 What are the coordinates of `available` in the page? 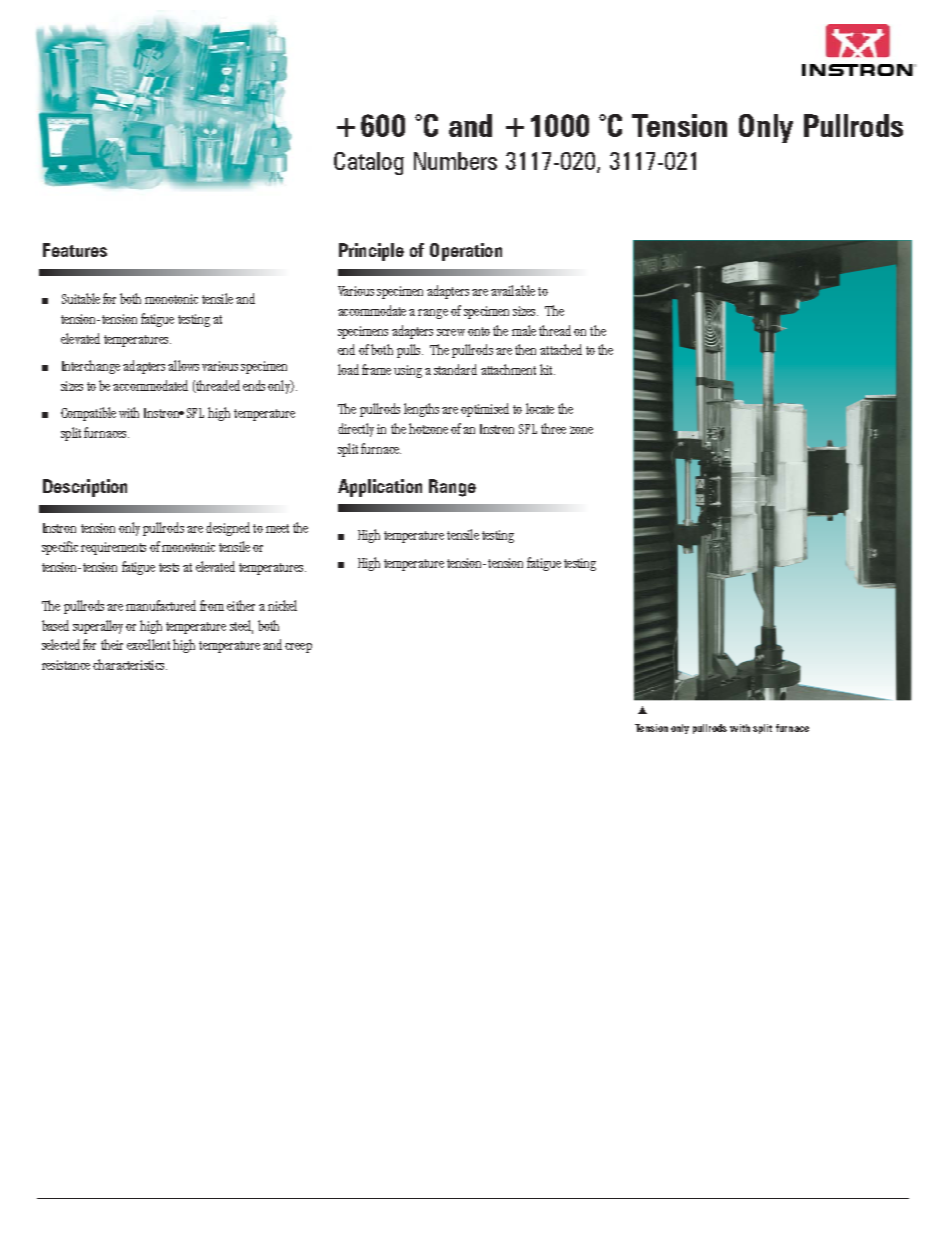 It's located at (513, 290).
